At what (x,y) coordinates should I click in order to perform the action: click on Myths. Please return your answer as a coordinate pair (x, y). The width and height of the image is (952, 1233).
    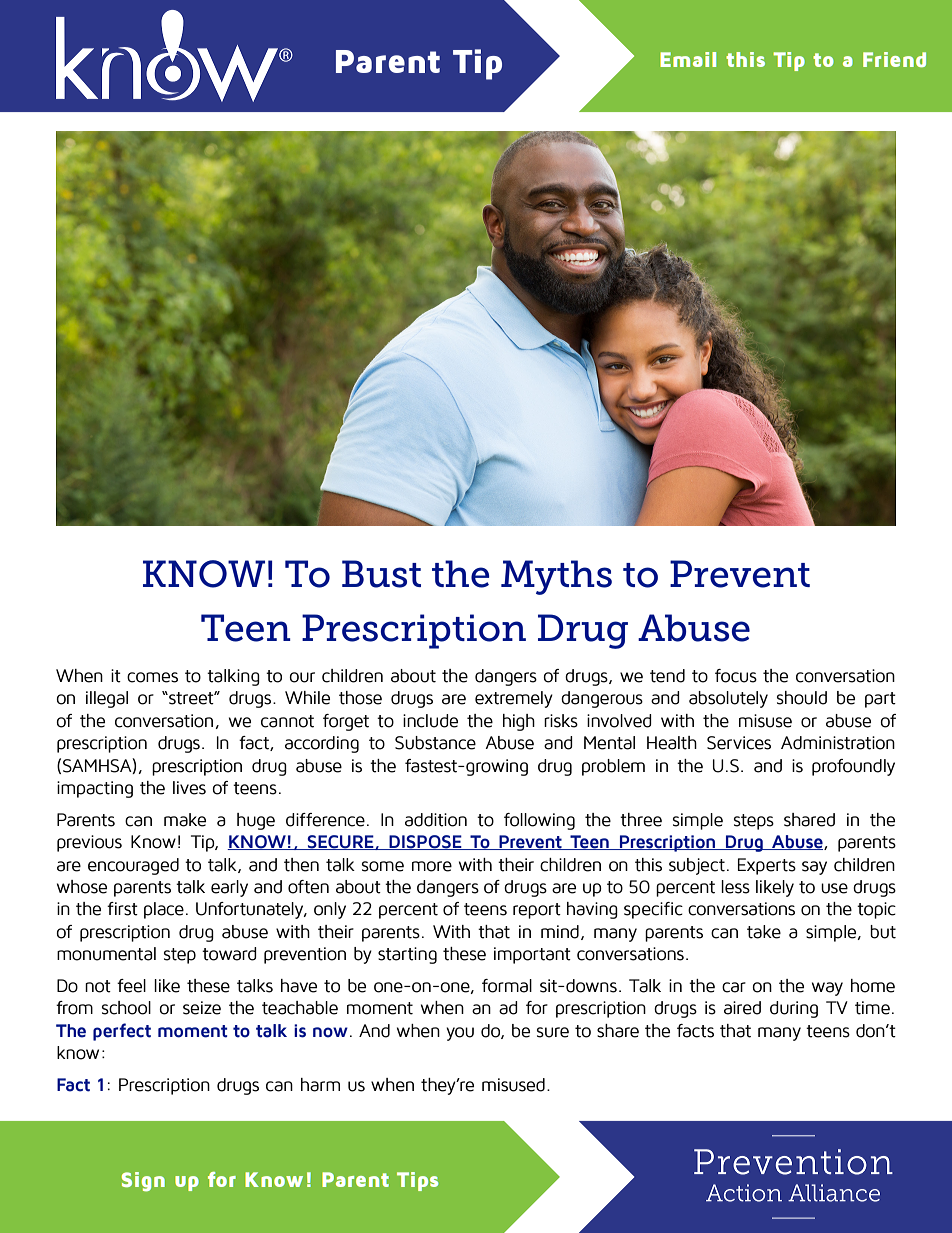
    Looking at the image, I should click on (556, 577).
